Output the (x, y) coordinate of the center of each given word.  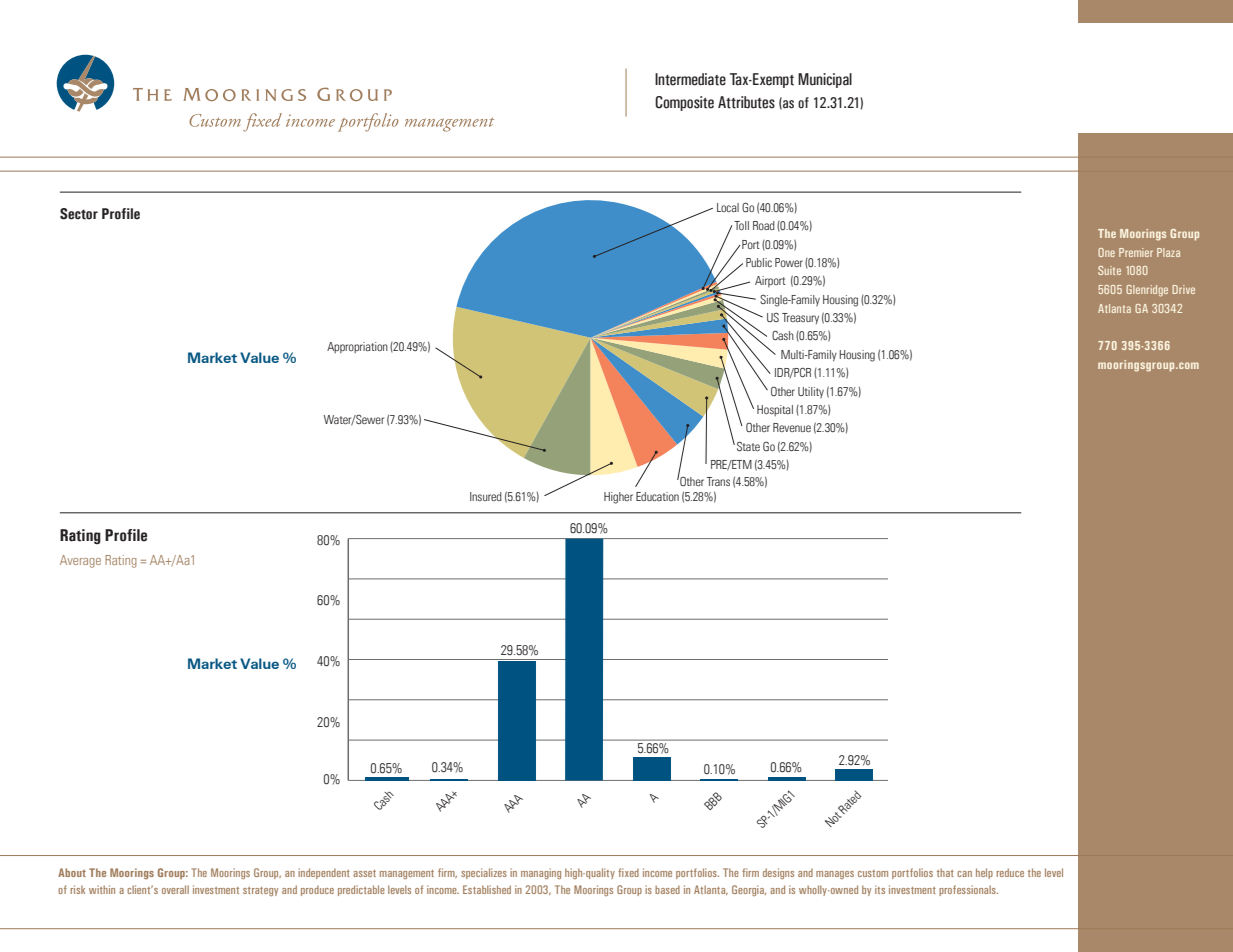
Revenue (792, 427)
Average (80, 561)
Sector (79, 214)
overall (175, 889)
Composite (684, 103)
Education (657, 496)
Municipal (825, 80)
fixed (628, 872)
